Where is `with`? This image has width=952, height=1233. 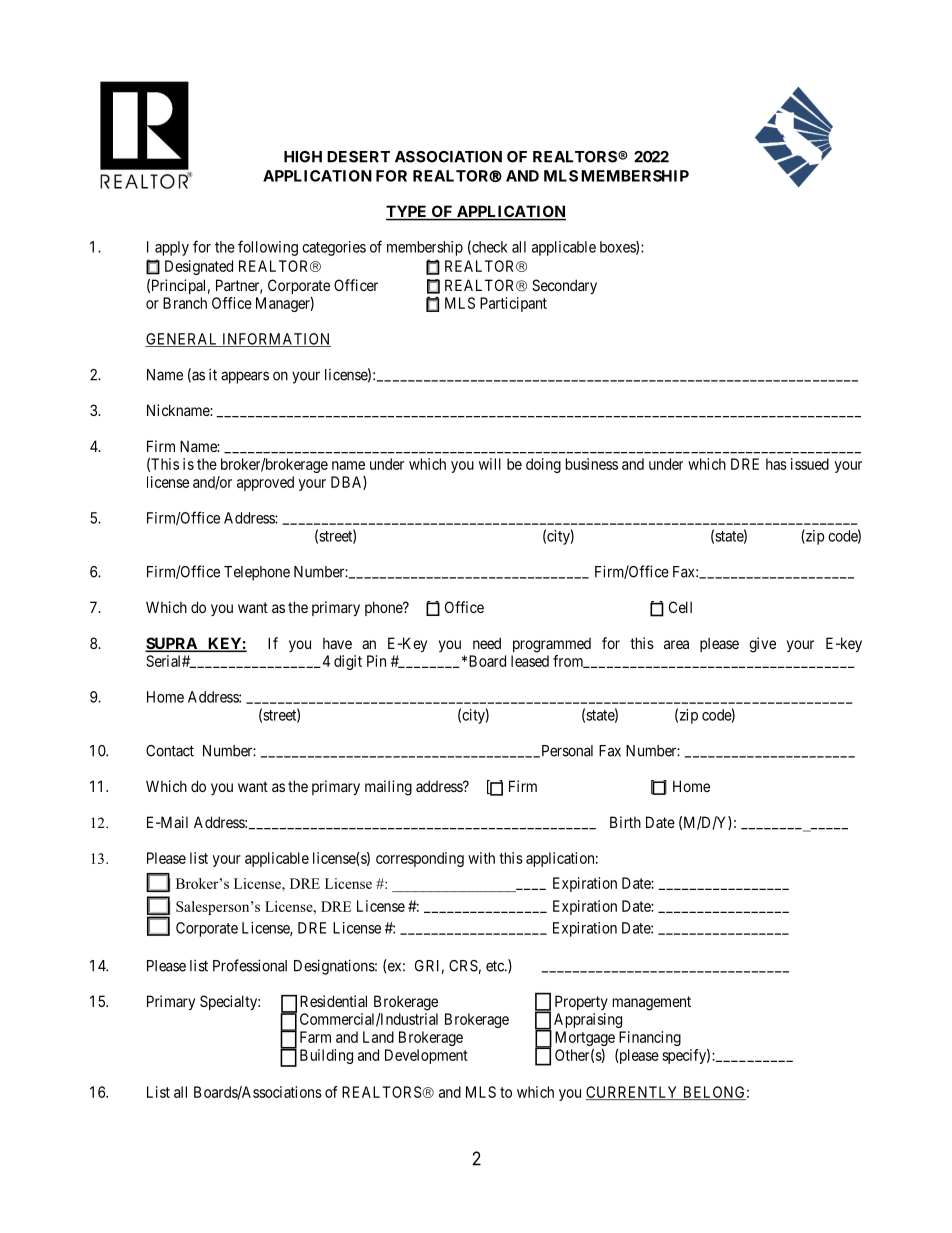 with is located at coordinates (481, 858).
